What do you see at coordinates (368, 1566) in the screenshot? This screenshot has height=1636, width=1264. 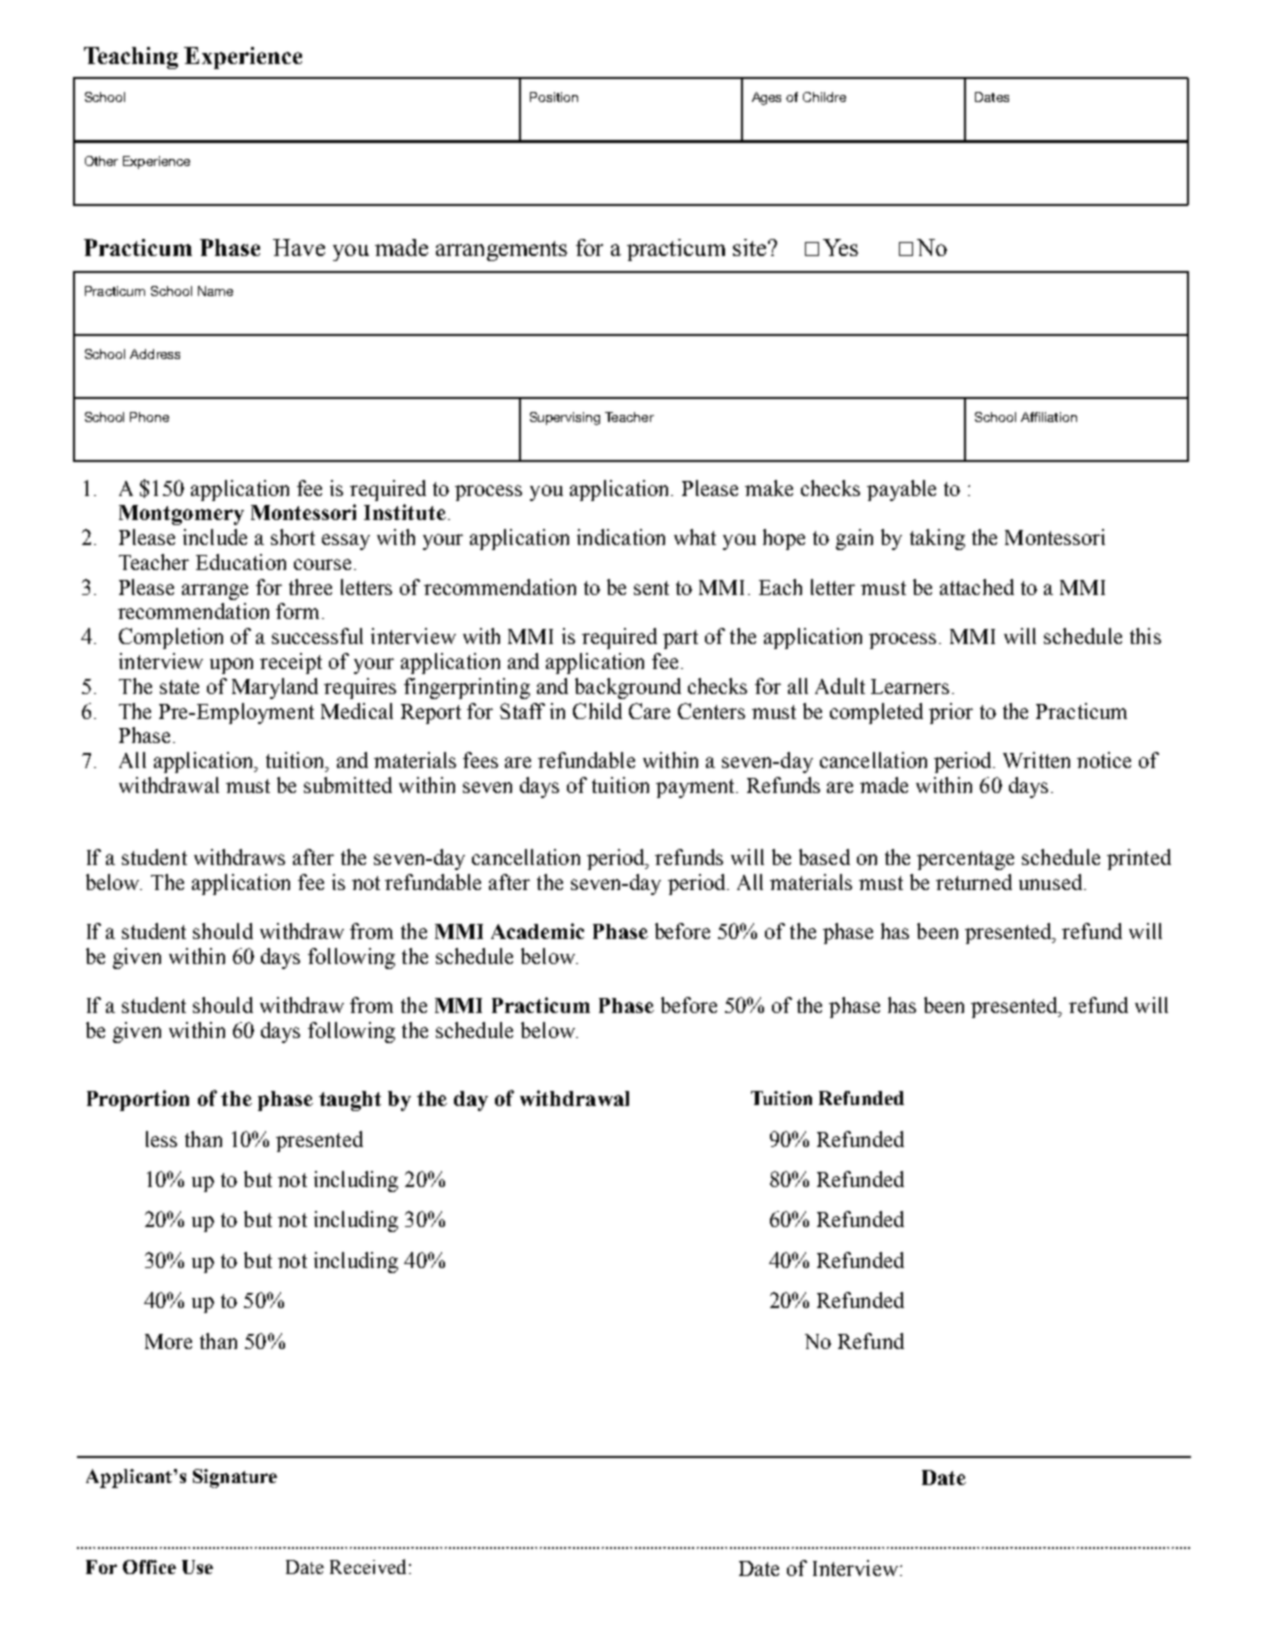 I see `Received` at bounding box center [368, 1566].
